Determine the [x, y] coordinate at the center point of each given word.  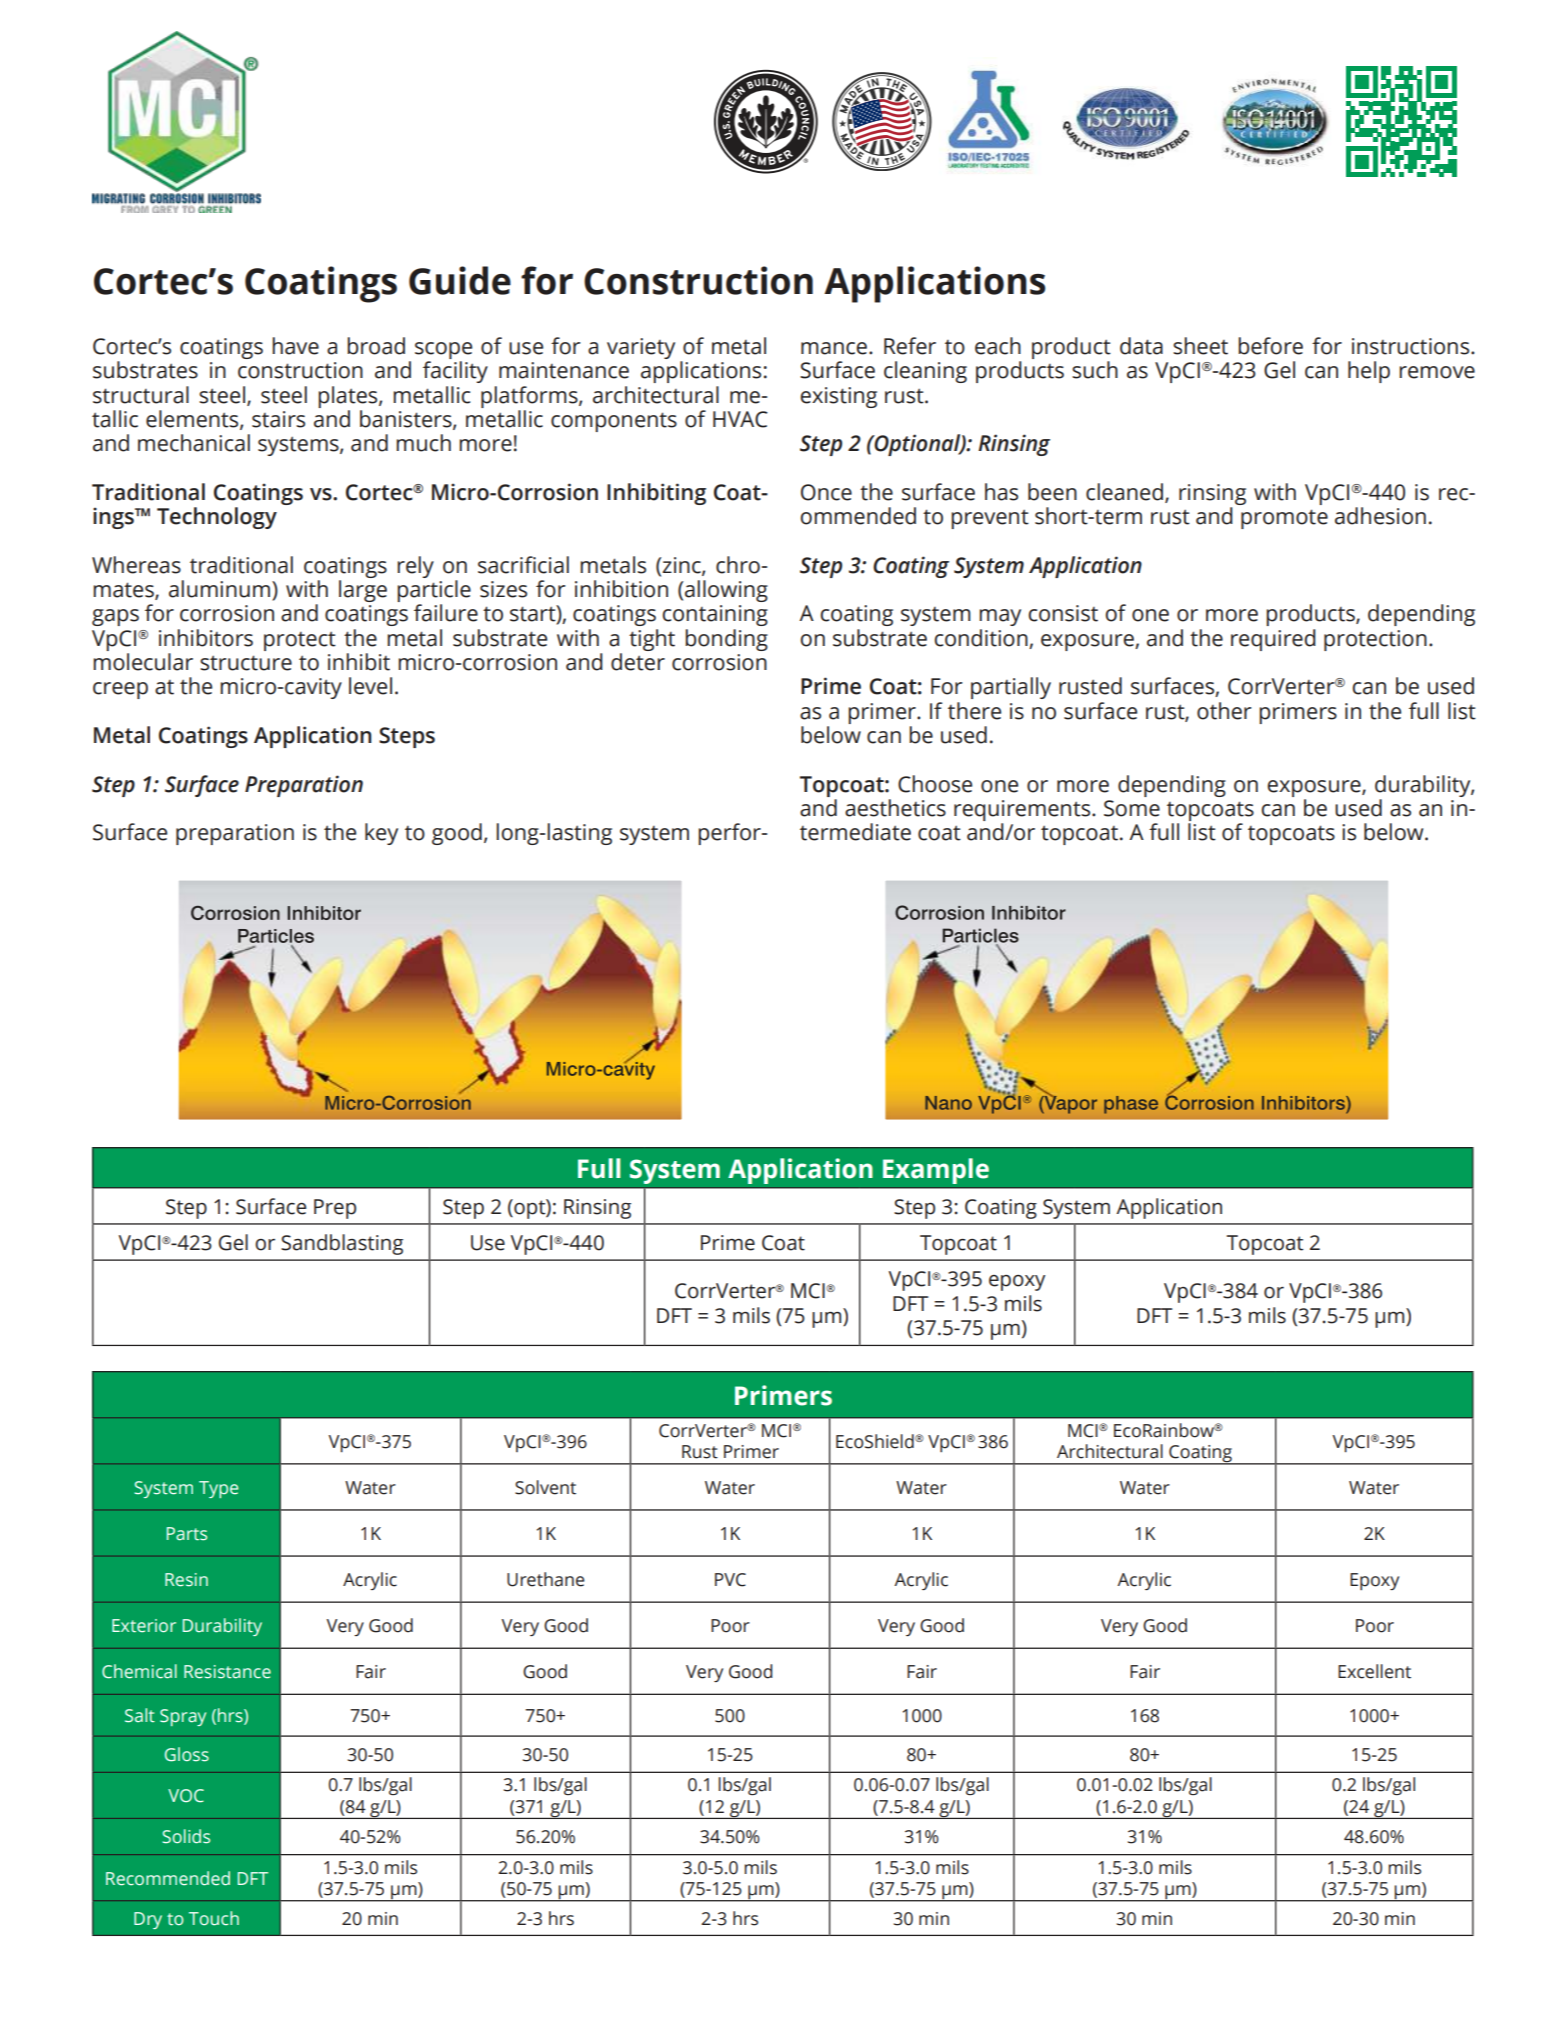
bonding [726, 640]
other [1224, 711]
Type [218, 1489]
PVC [730, 1580]
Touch [214, 1918]
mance [834, 348]
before [1270, 346]
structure [246, 663]
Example [936, 1171]
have [295, 346]
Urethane [545, 1579]
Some [1132, 808]
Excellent [1374, 1671]
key [381, 834]
